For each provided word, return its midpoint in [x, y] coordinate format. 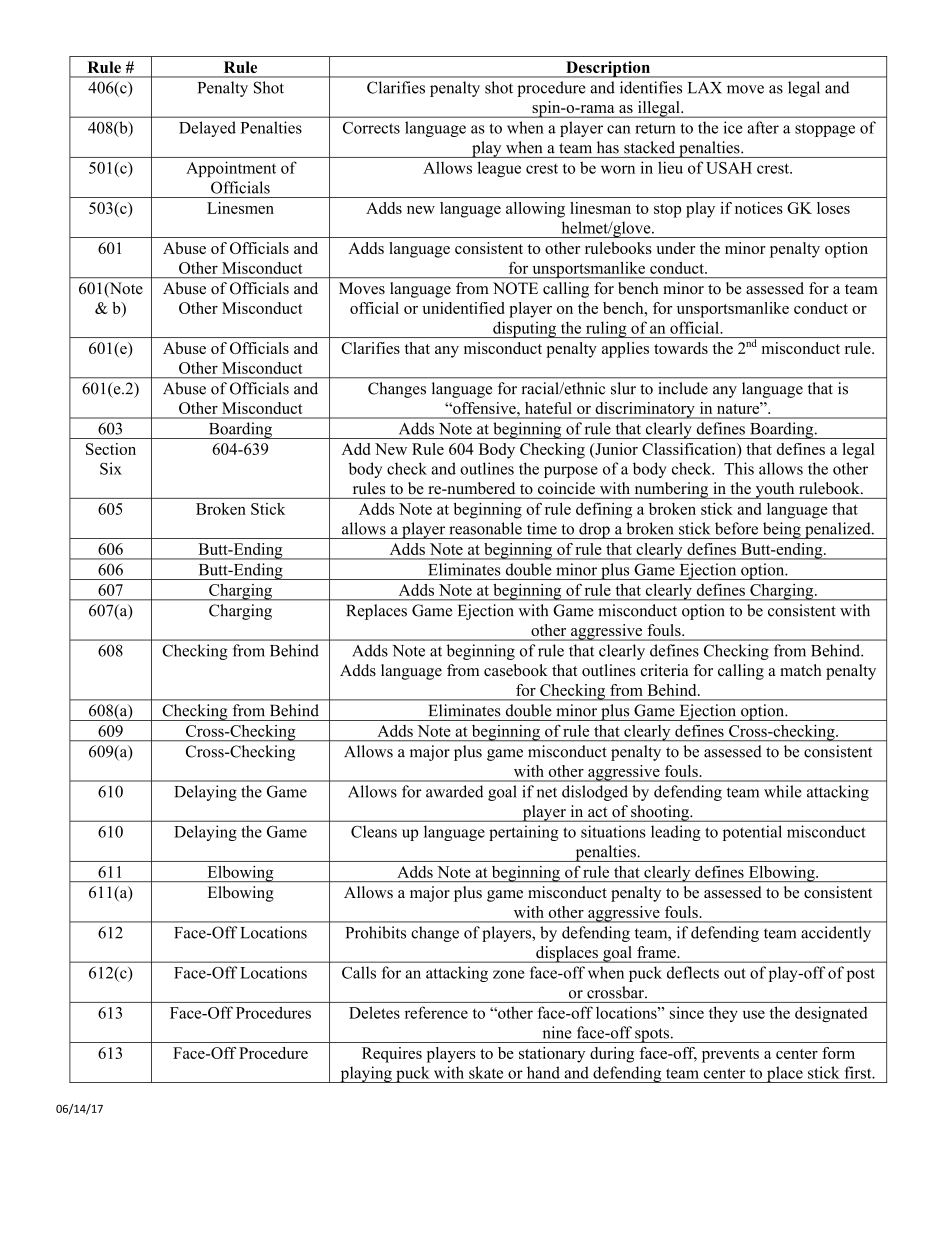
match [801, 670]
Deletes [374, 1012]
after [763, 127]
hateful [548, 408]
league [499, 169]
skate [486, 1072]
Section [111, 449]
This [739, 468]
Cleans [374, 831]
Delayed [207, 129]
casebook [516, 670]
